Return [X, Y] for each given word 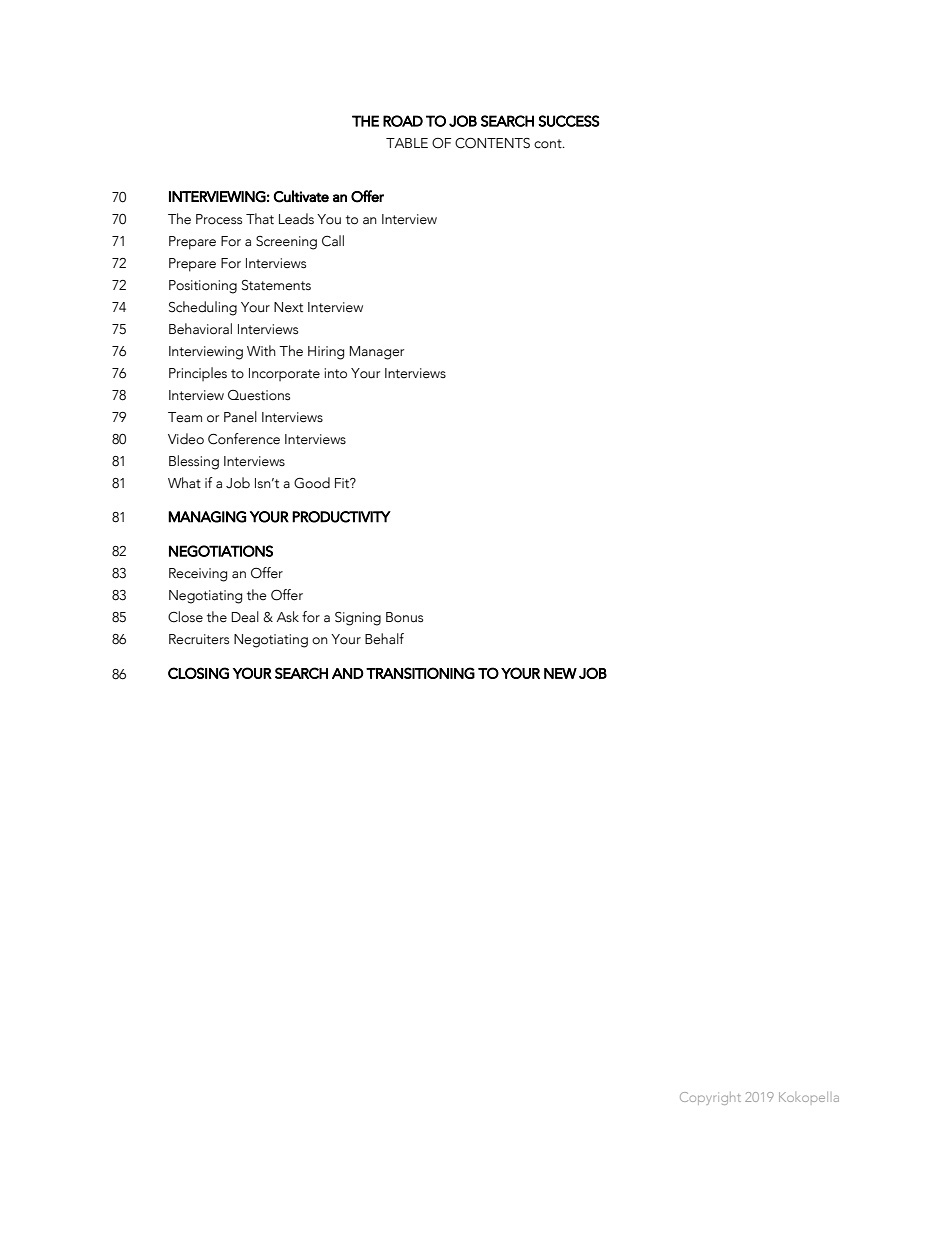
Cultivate [301, 196]
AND [348, 673]
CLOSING [198, 673]
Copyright [710, 1098]
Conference [244, 439]
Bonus [404, 617]
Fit [343, 483]
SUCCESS [569, 121]
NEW [560, 673]
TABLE [407, 143]
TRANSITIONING [420, 673]
